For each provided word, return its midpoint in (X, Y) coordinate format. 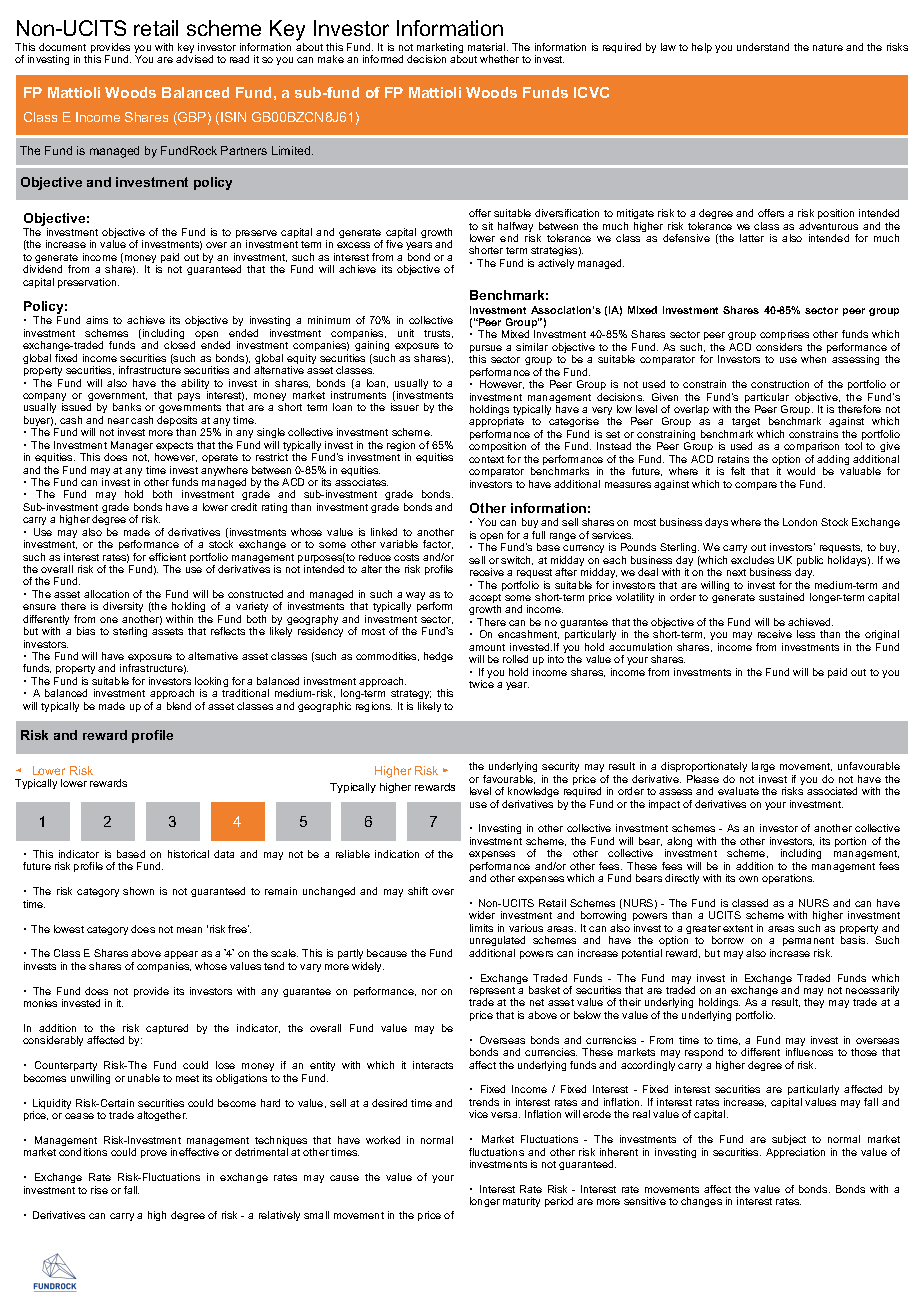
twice (481, 684)
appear (181, 957)
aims (97, 320)
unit (406, 333)
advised (194, 59)
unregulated (497, 943)
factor (438, 544)
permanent (808, 941)
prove (154, 1154)
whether (499, 59)
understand (763, 47)
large (763, 769)
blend (179, 706)
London (800, 522)
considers (779, 347)
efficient (167, 557)
